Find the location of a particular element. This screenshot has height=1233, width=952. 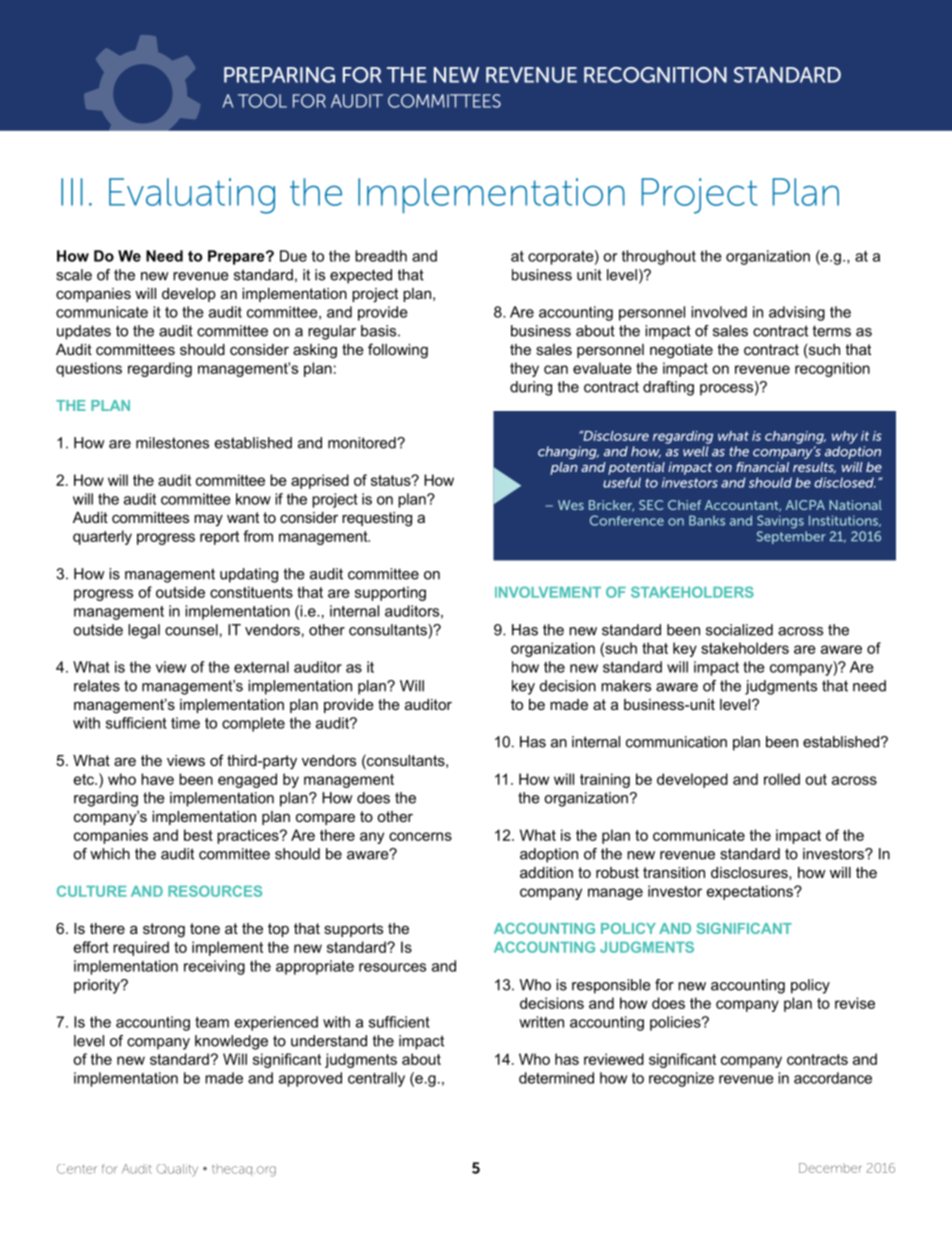

throughout is located at coordinates (659, 257).
